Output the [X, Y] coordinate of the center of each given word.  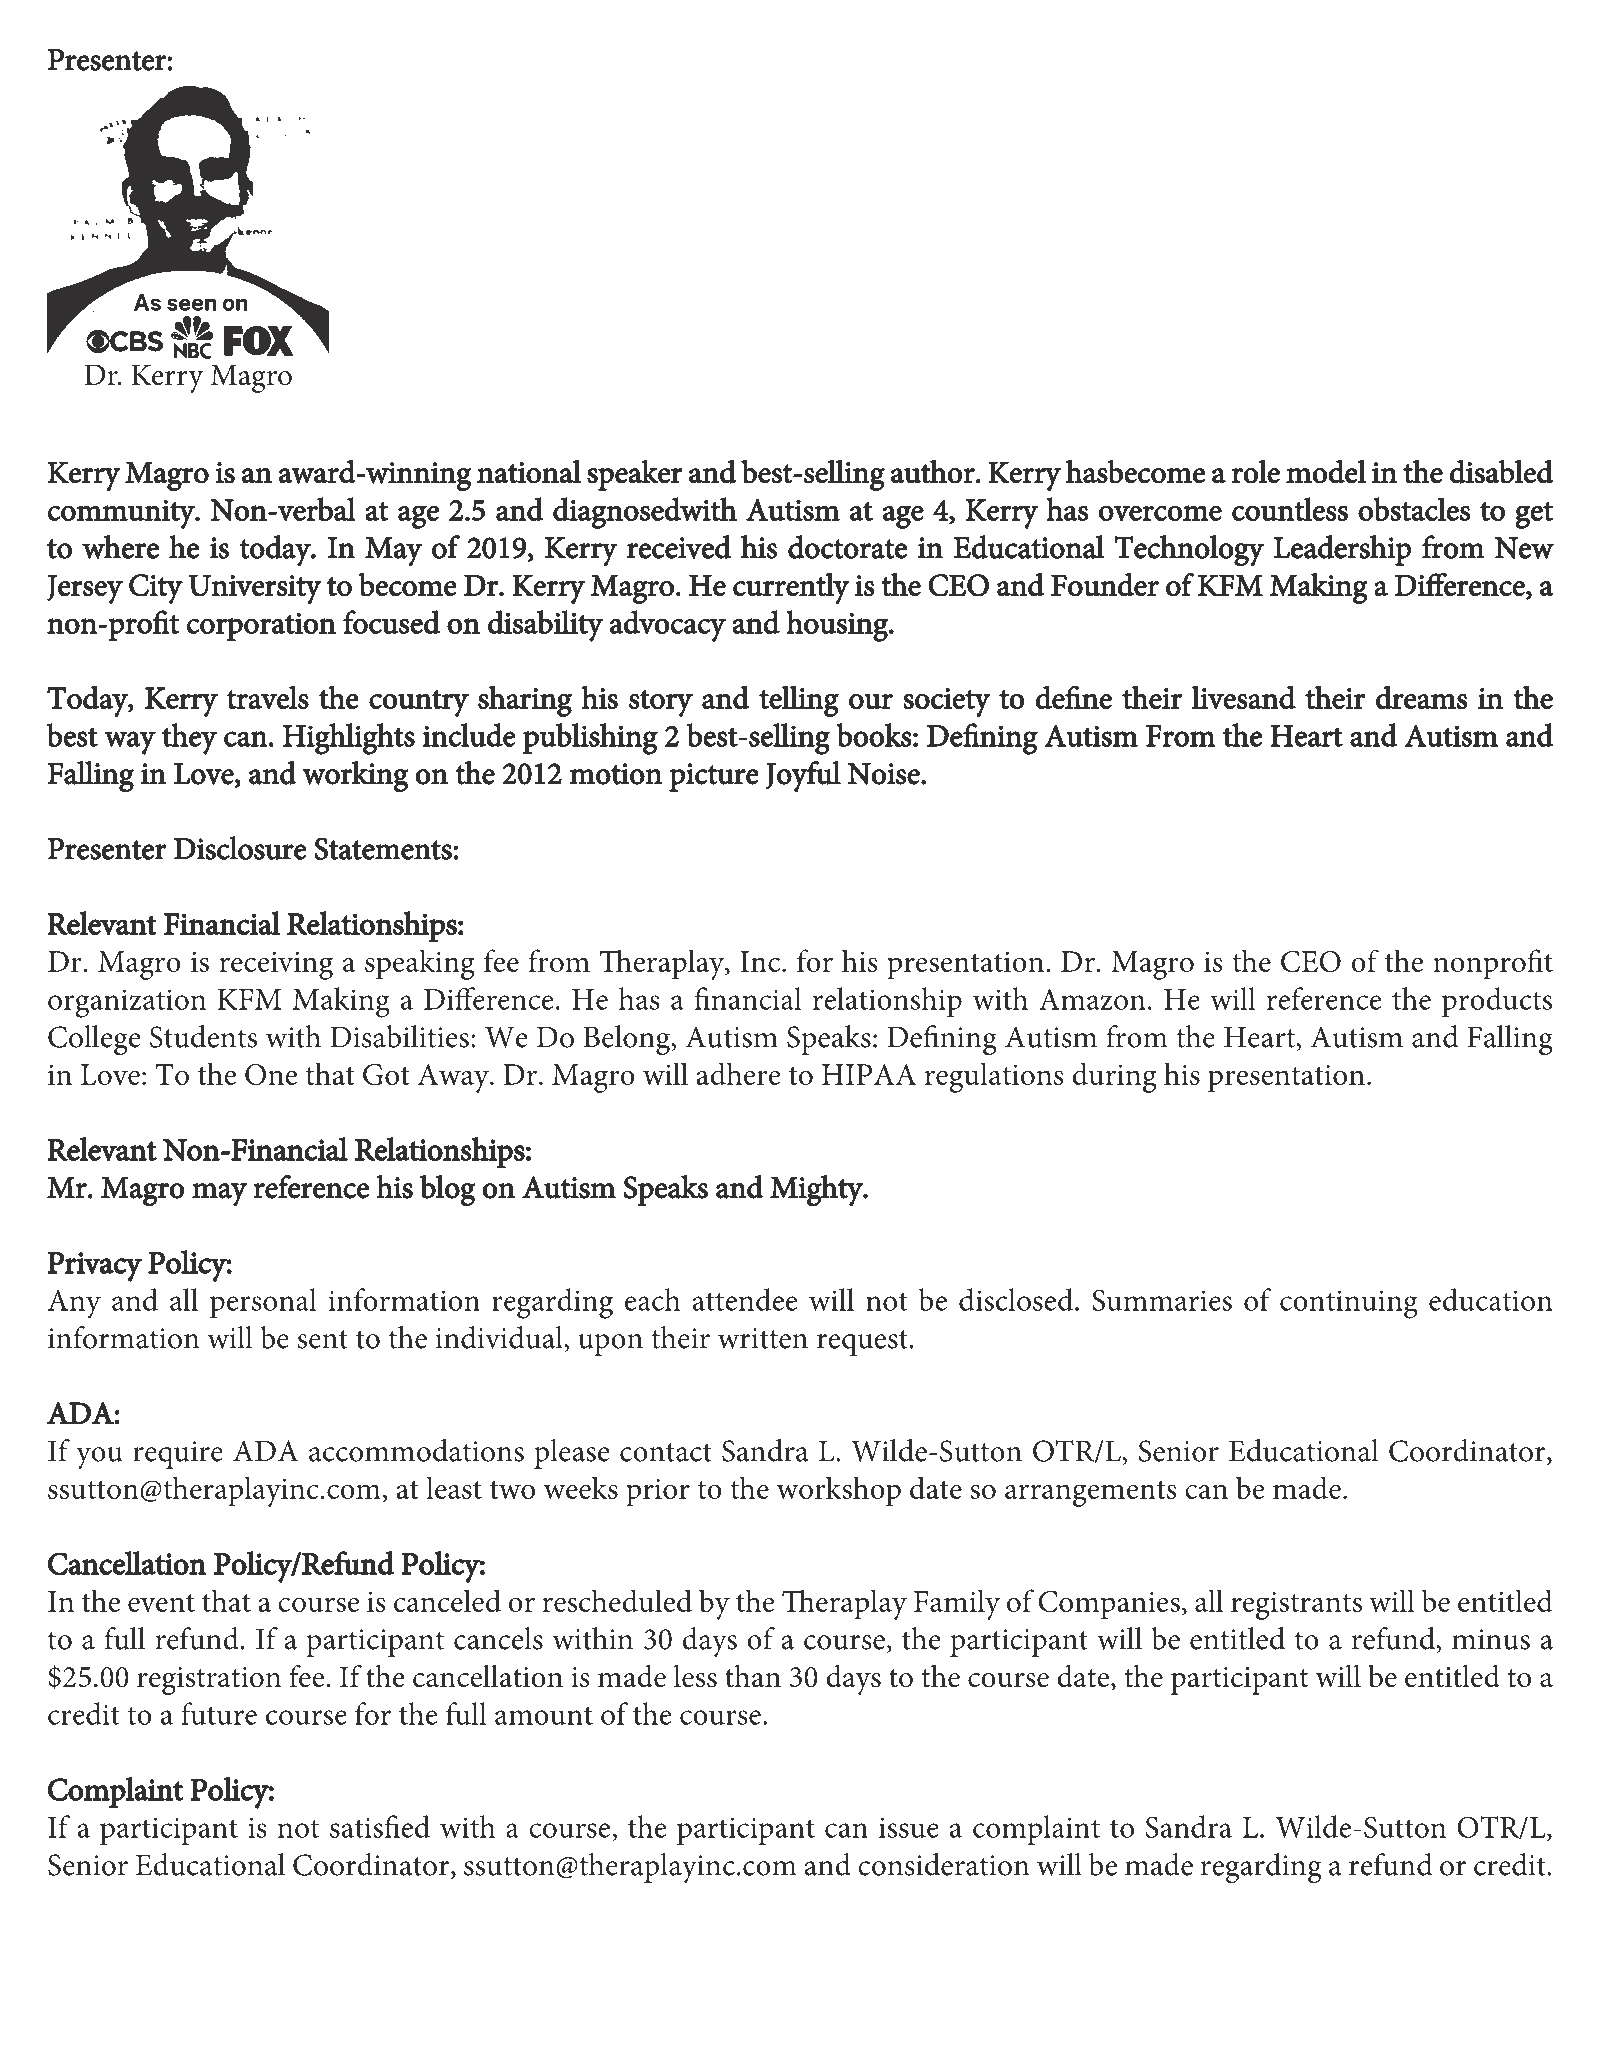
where [120, 547]
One [271, 1074]
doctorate [847, 547]
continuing [1349, 1304]
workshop [839, 1491]
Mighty [817, 1191]
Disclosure [240, 848]
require [178, 1455]
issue [909, 1827]
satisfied [380, 1826]
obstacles [1414, 509]
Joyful [803, 776]
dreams [1422, 697]
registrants [1296, 1606]
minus [1491, 1639]
